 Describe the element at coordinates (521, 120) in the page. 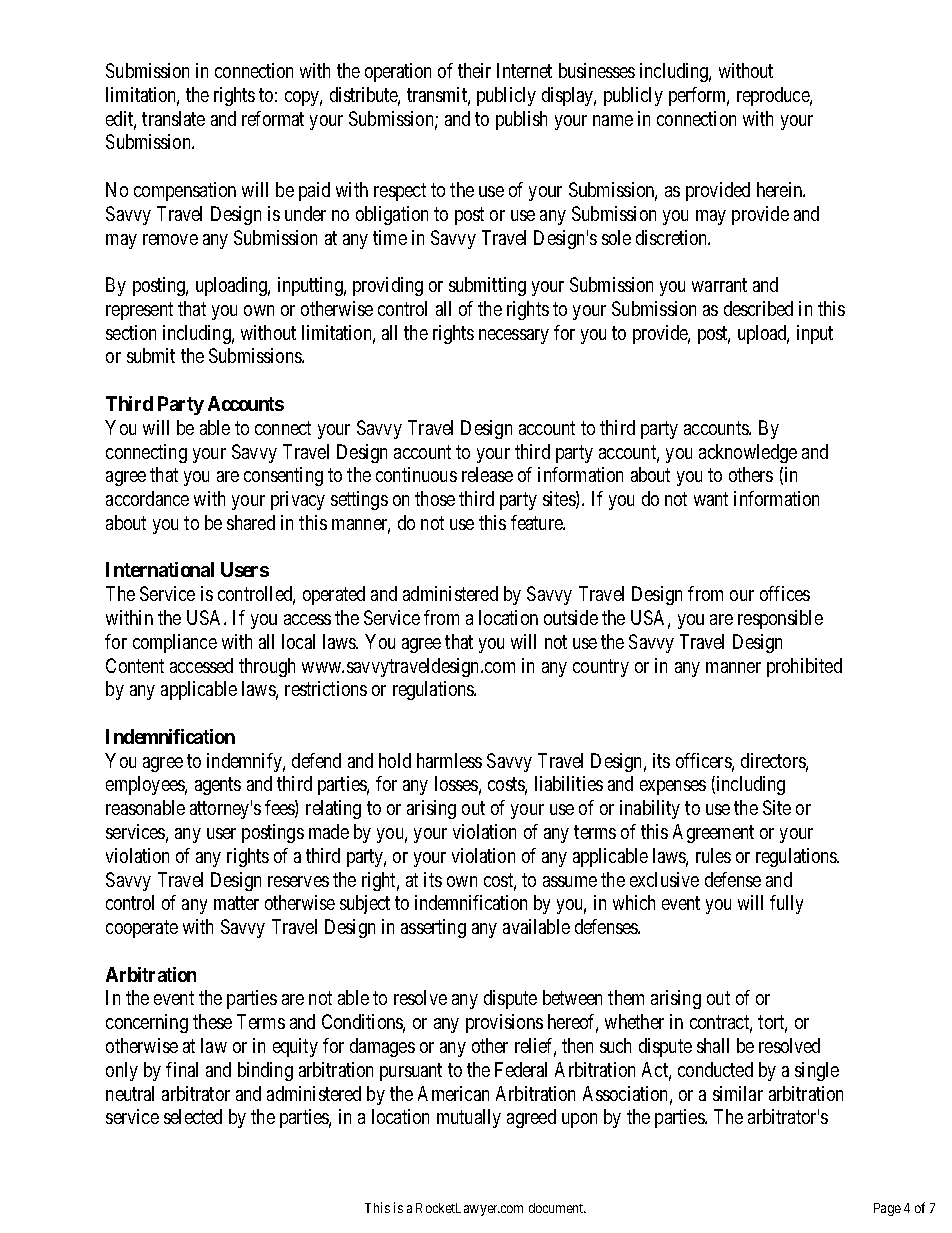

I see `publish` at that location.
